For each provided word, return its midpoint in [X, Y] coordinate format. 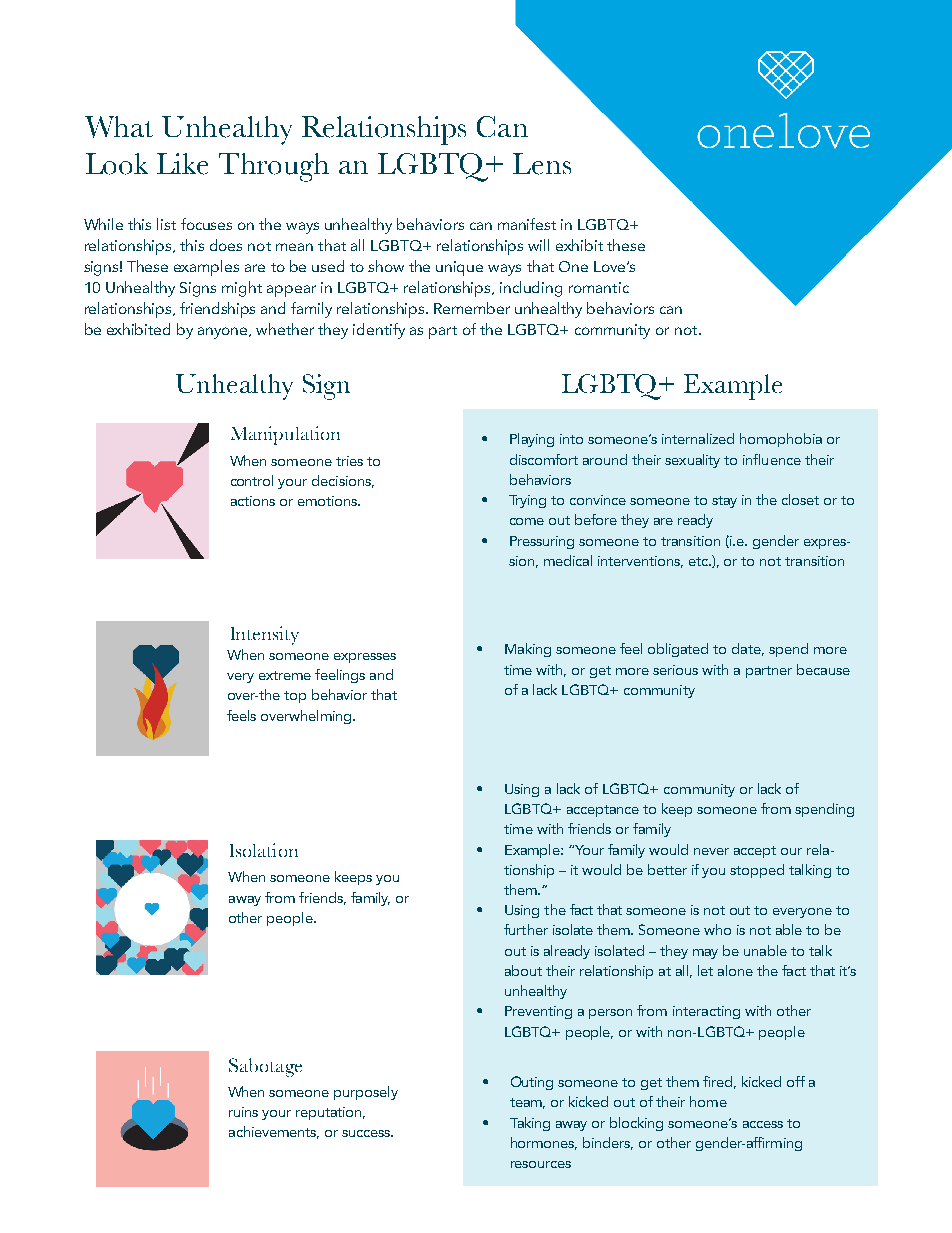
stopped [757, 871]
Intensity [265, 635]
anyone [224, 333]
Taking [530, 1124]
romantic [599, 287]
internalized [698, 438]
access [763, 1124]
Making [528, 650]
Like [182, 164]
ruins [243, 1112]
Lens [542, 164]
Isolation [264, 850]
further [526, 929]
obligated [678, 650]
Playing [532, 440]
